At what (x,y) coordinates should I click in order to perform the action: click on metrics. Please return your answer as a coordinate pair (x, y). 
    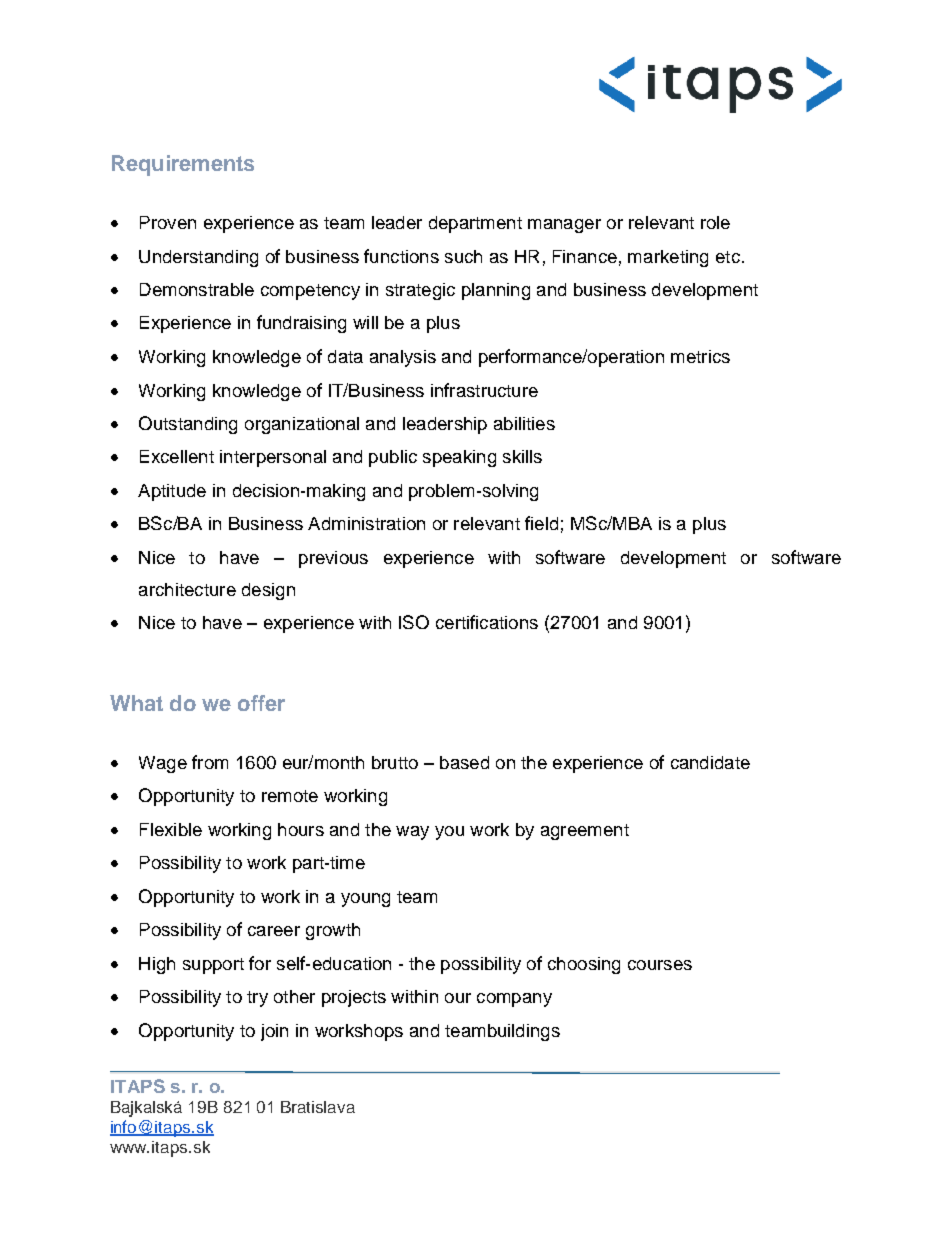
    Looking at the image, I should click on (700, 356).
